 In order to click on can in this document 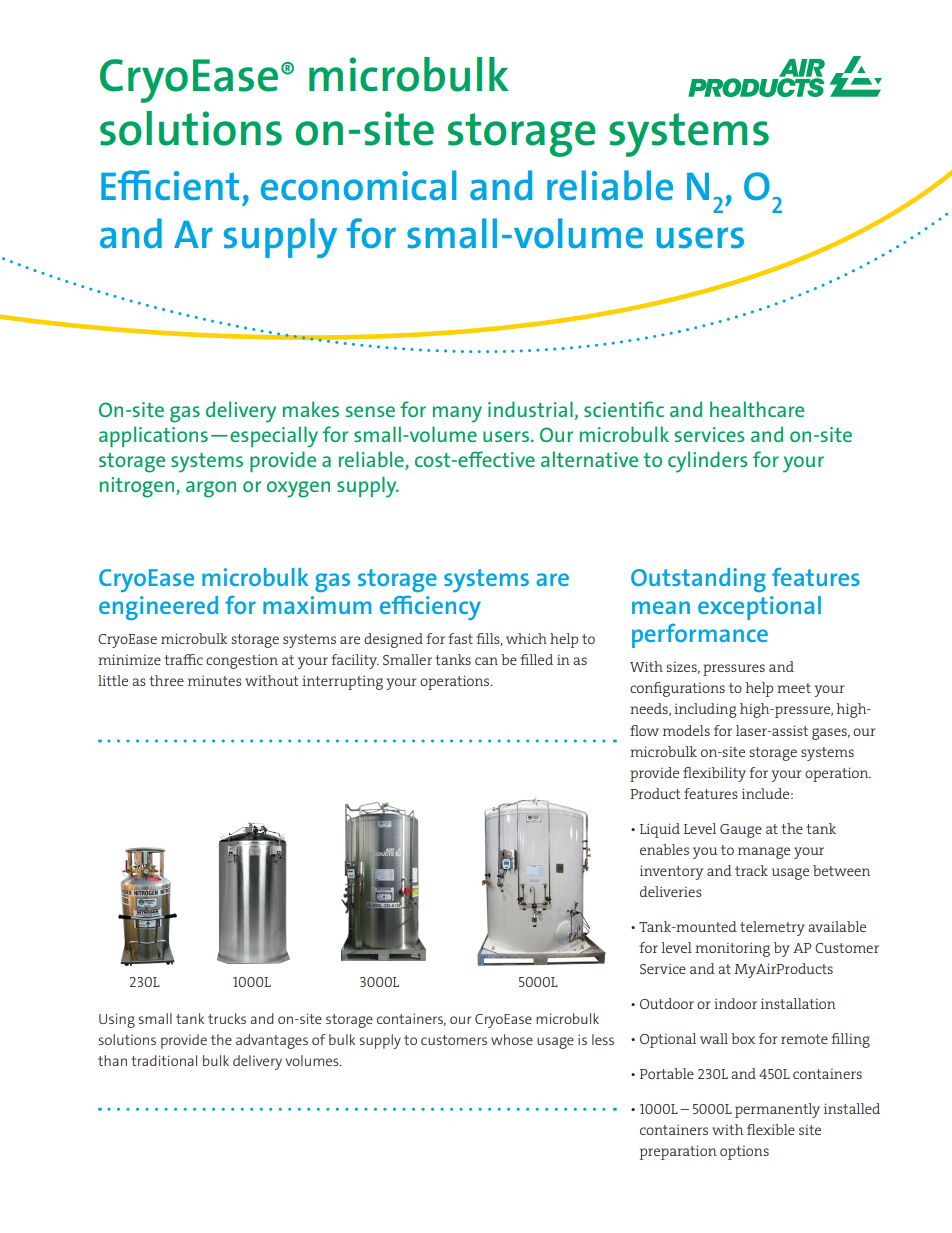, I will do `click(486, 661)`.
